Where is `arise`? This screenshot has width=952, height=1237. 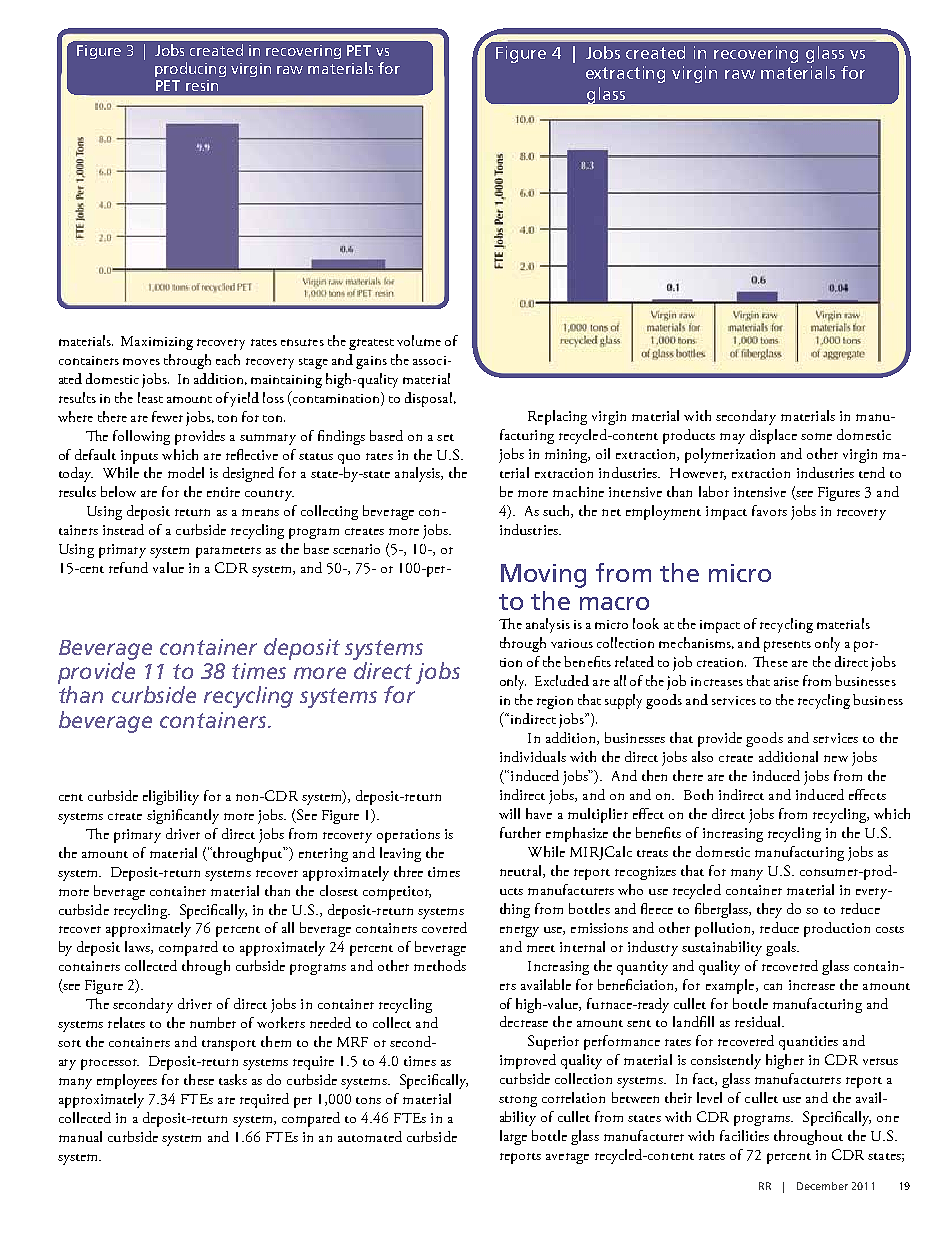
arise is located at coordinates (786, 681).
